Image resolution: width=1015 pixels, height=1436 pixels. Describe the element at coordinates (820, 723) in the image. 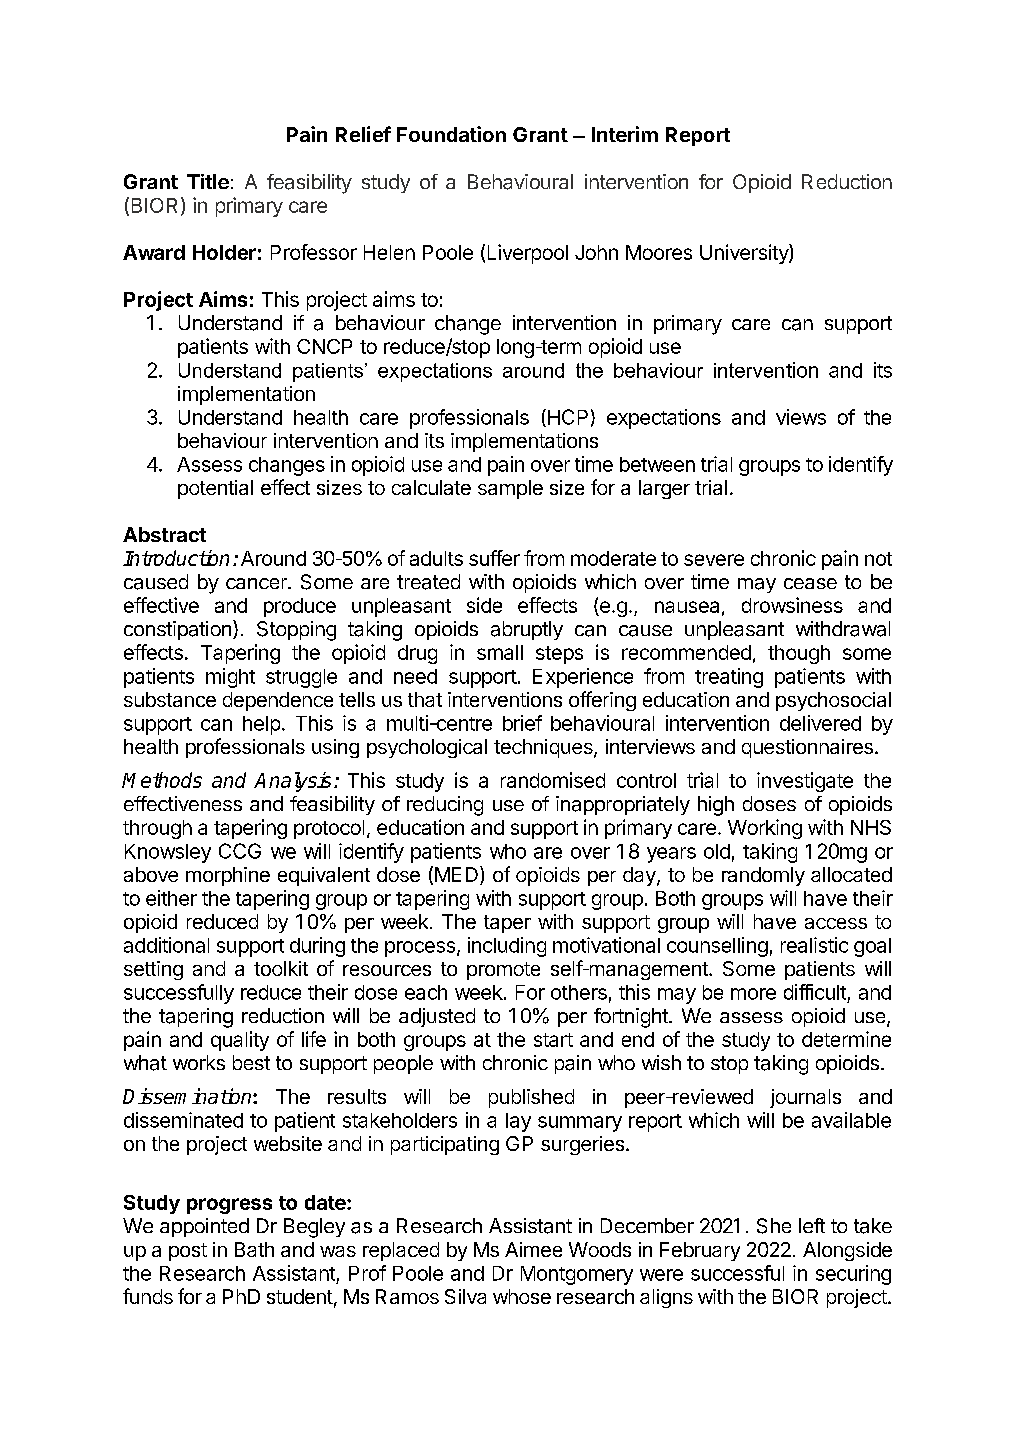

I see `delivered` at that location.
